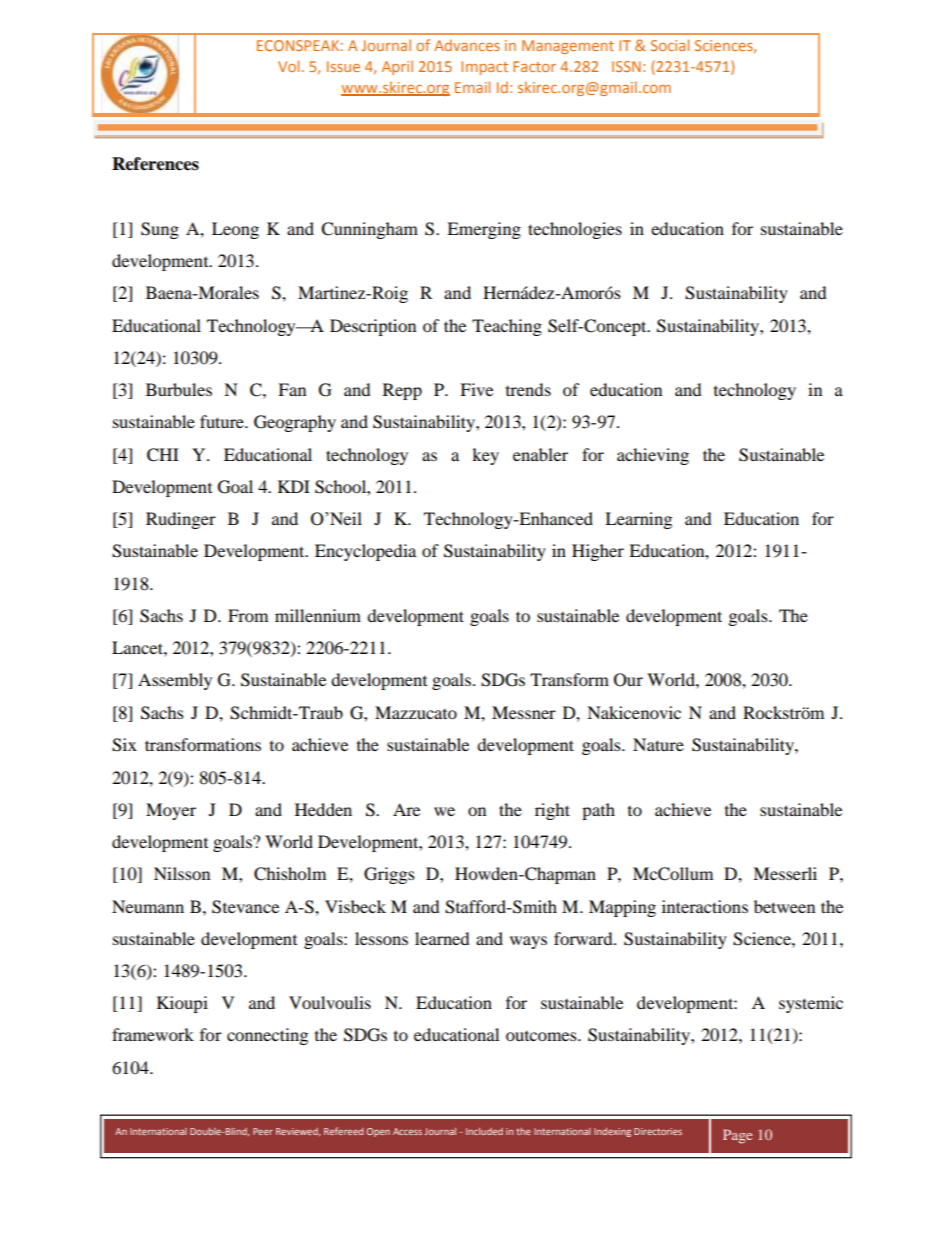 This image has height=1233, width=952. I want to click on Are, so click(406, 809).
